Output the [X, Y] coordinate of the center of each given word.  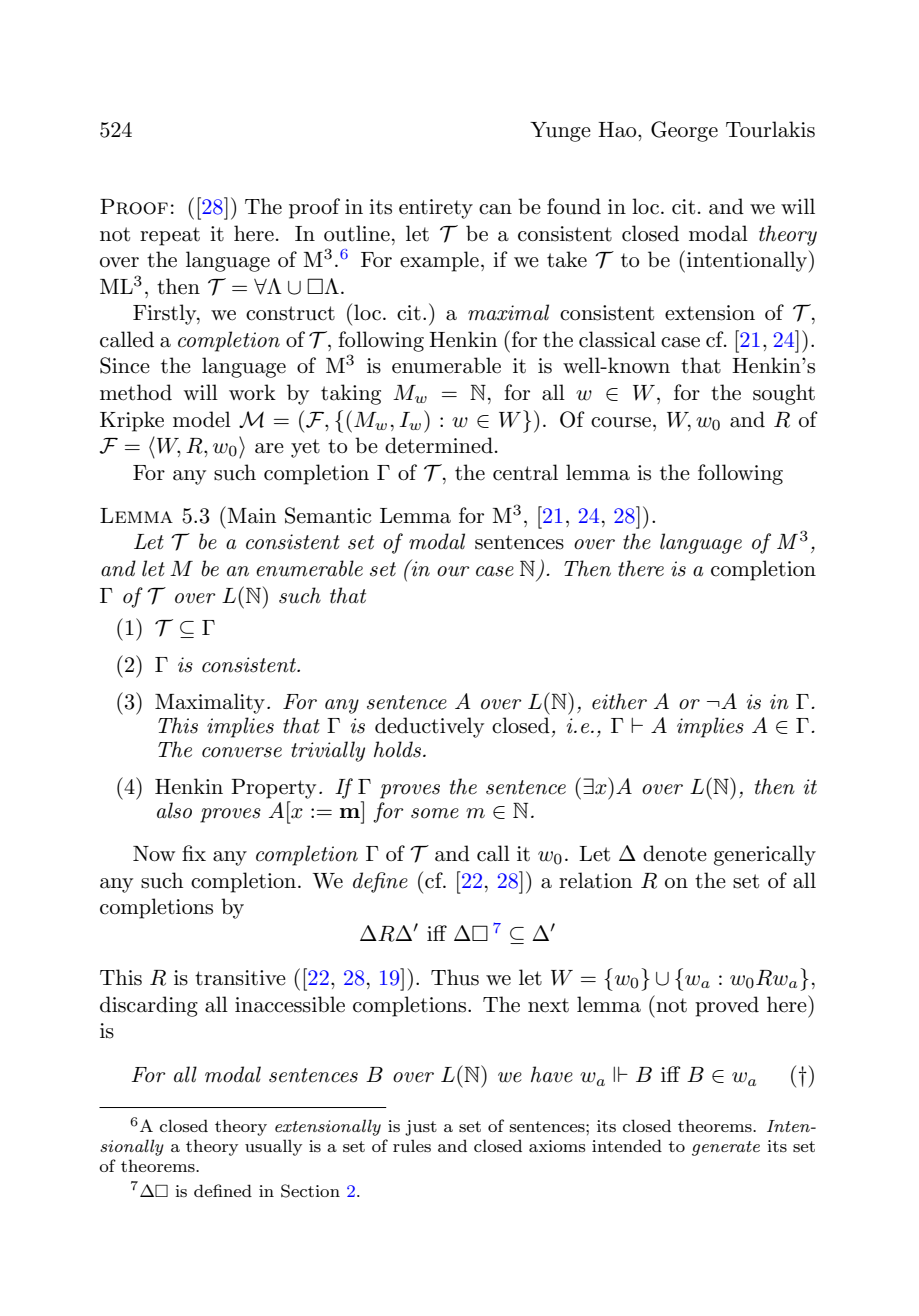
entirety [436, 209]
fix [194, 853]
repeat [170, 236]
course [621, 422]
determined [439, 445]
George [684, 131]
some [435, 813]
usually [273, 1147]
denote [675, 853]
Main [250, 515]
